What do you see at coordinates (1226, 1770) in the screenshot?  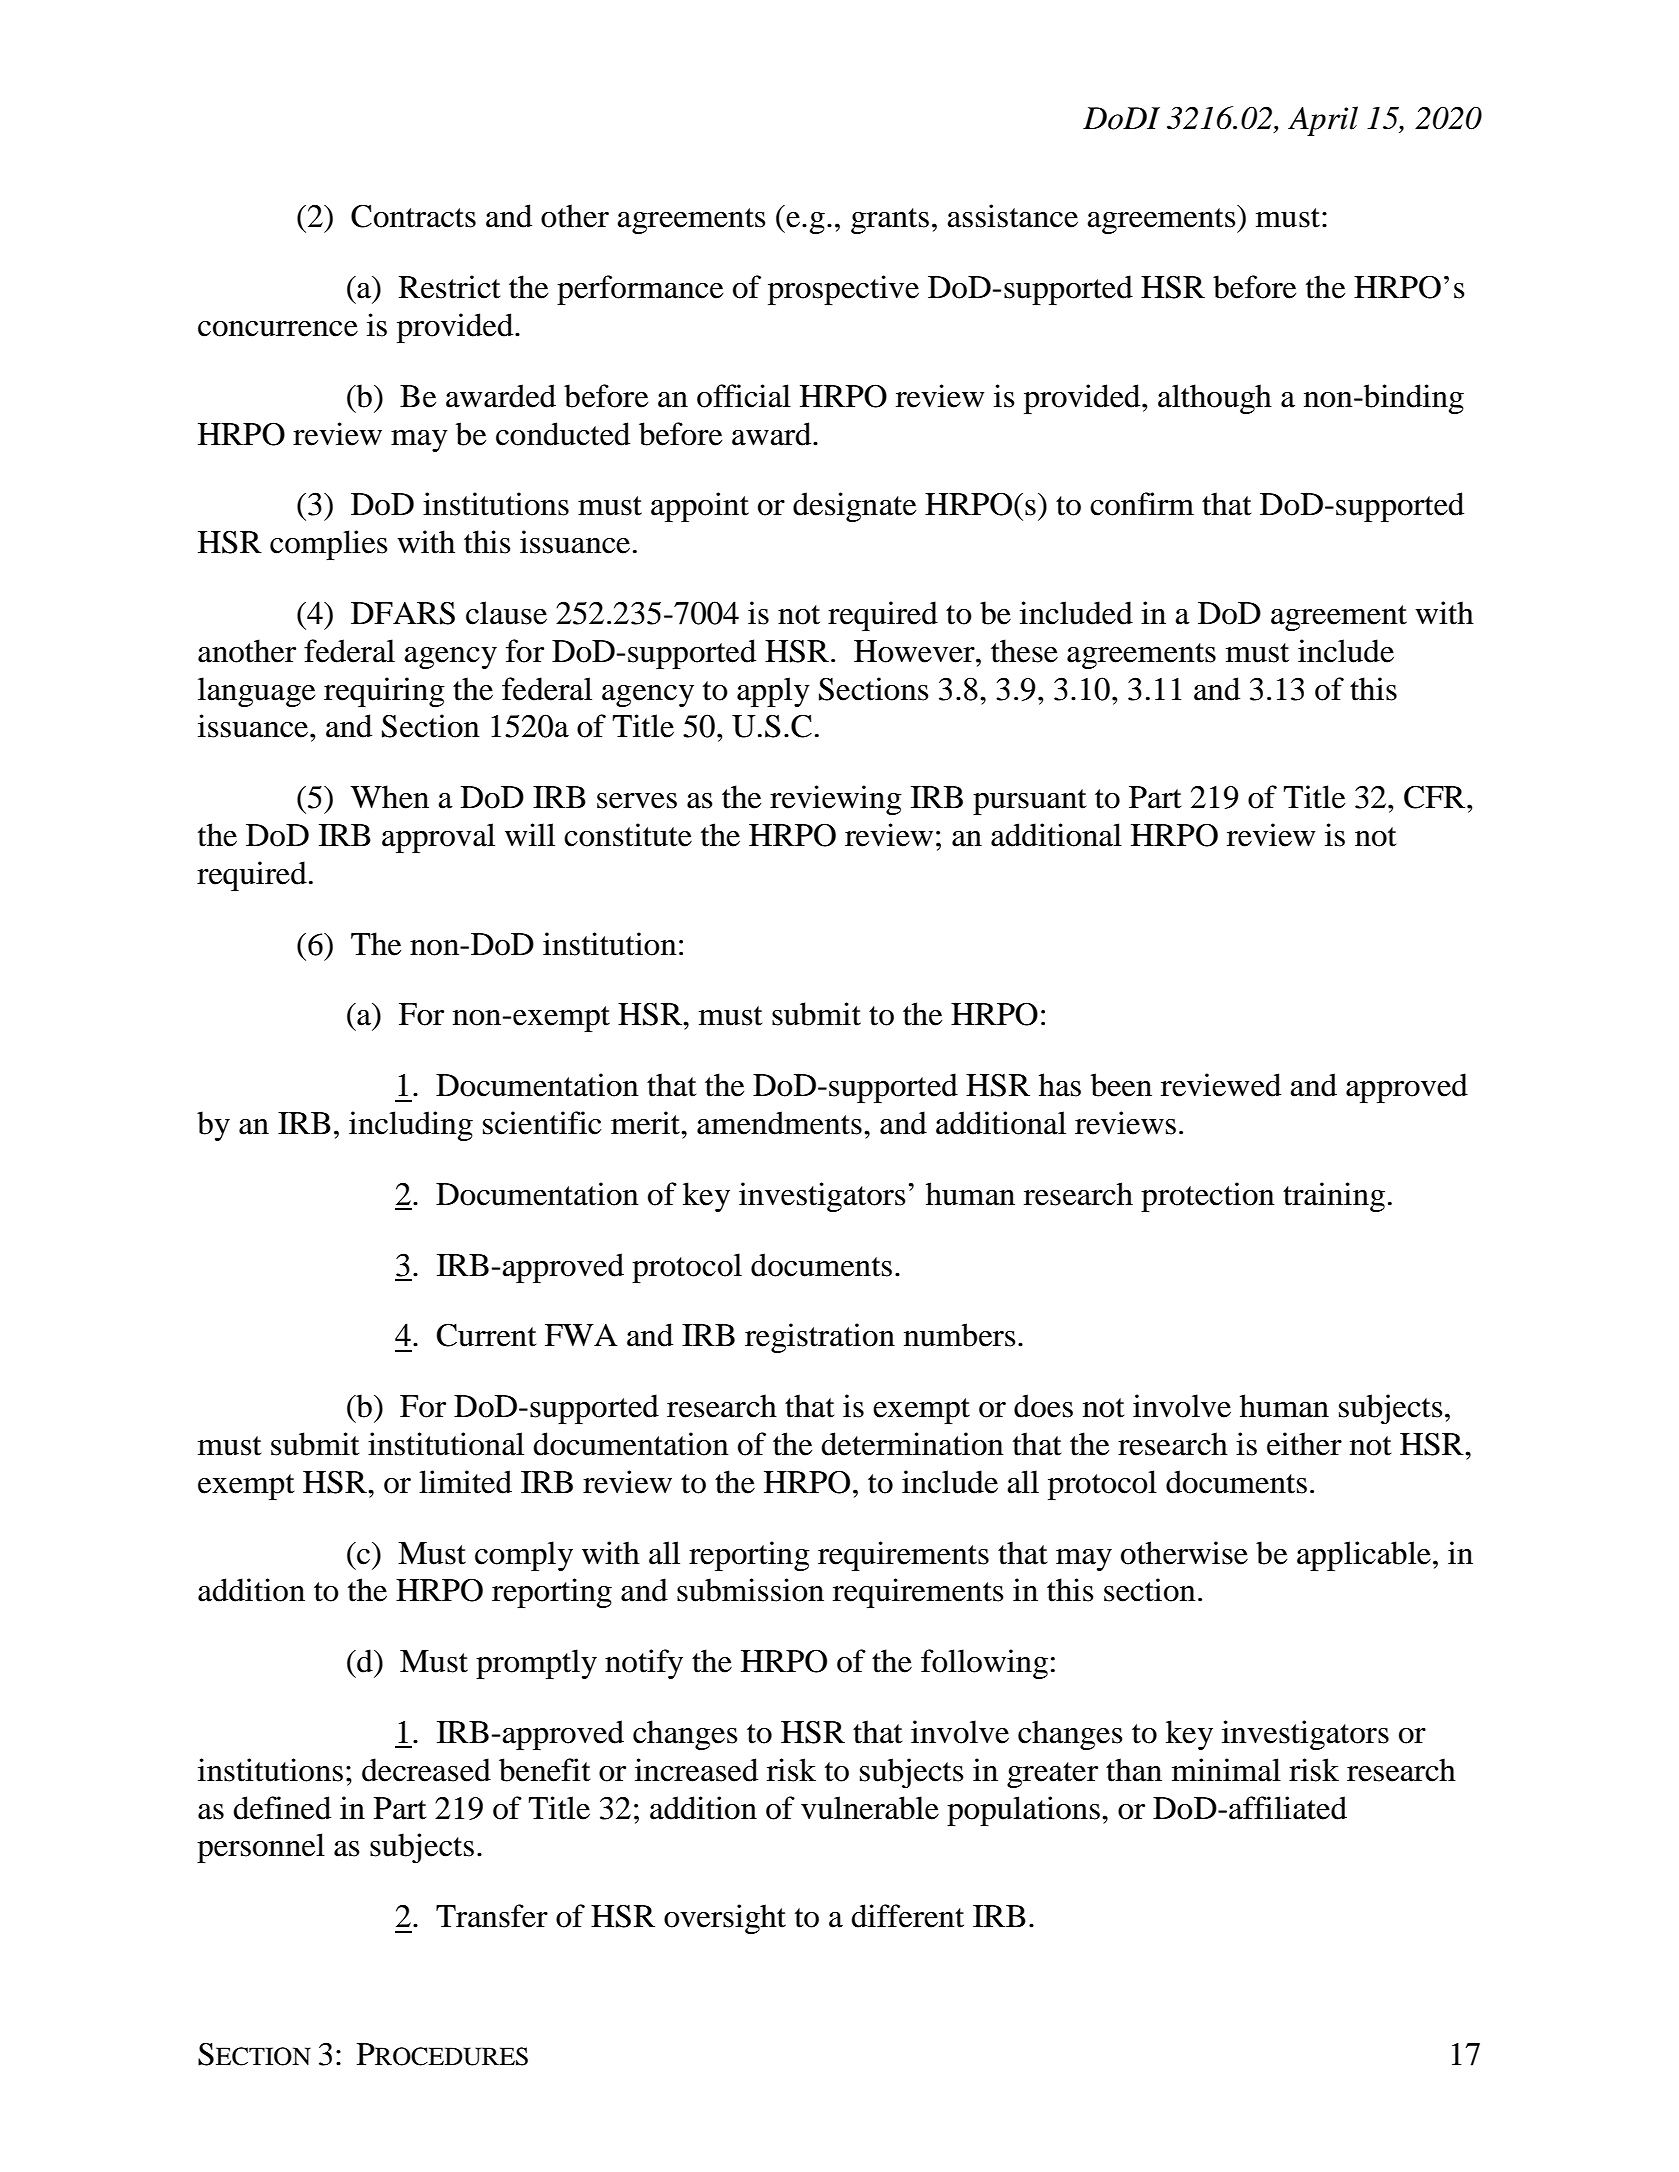 I see `minimal` at bounding box center [1226, 1770].
